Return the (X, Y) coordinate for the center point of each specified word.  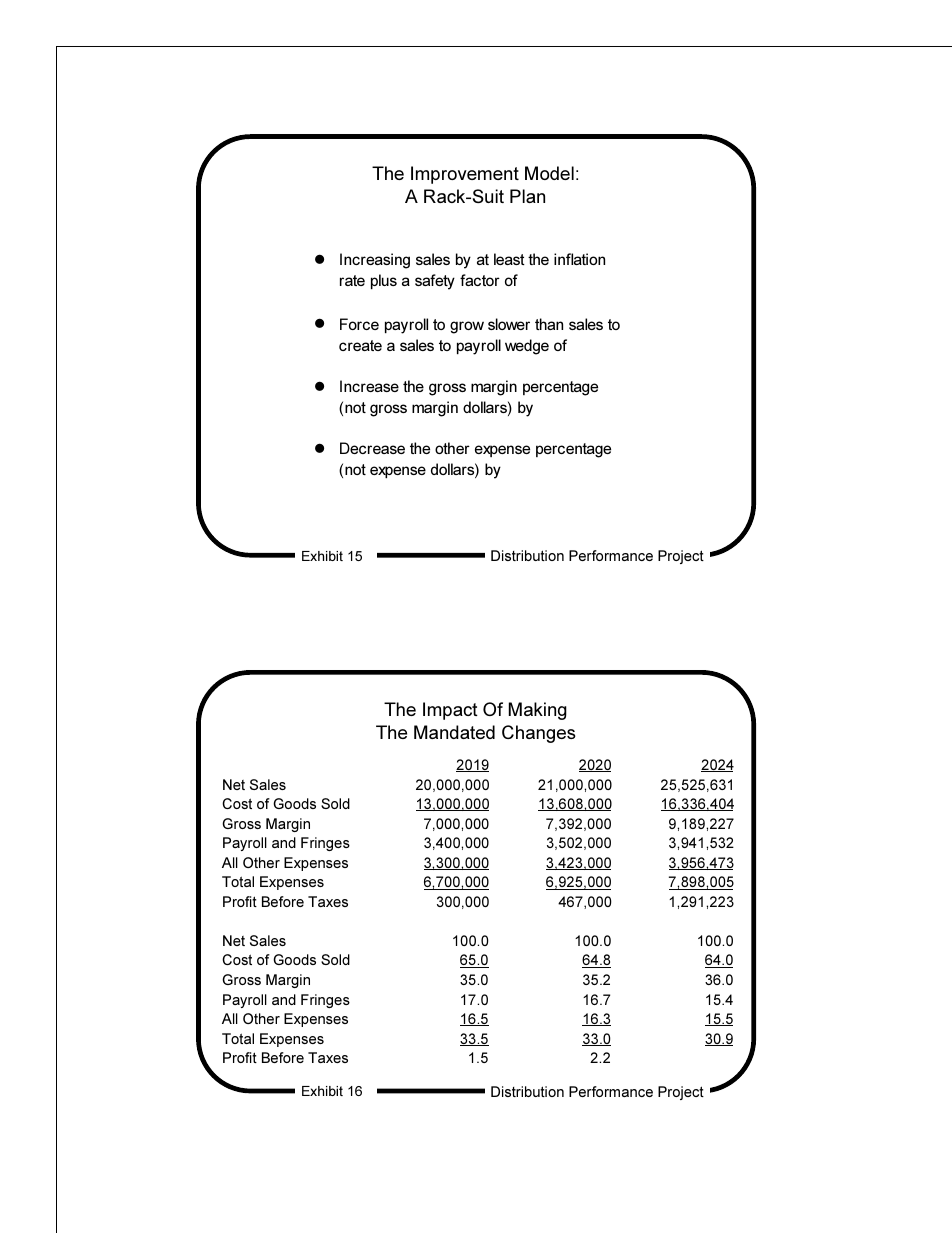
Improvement (465, 175)
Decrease (372, 448)
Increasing (375, 261)
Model (549, 173)
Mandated (454, 732)
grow (467, 327)
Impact (450, 711)
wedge (527, 347)
